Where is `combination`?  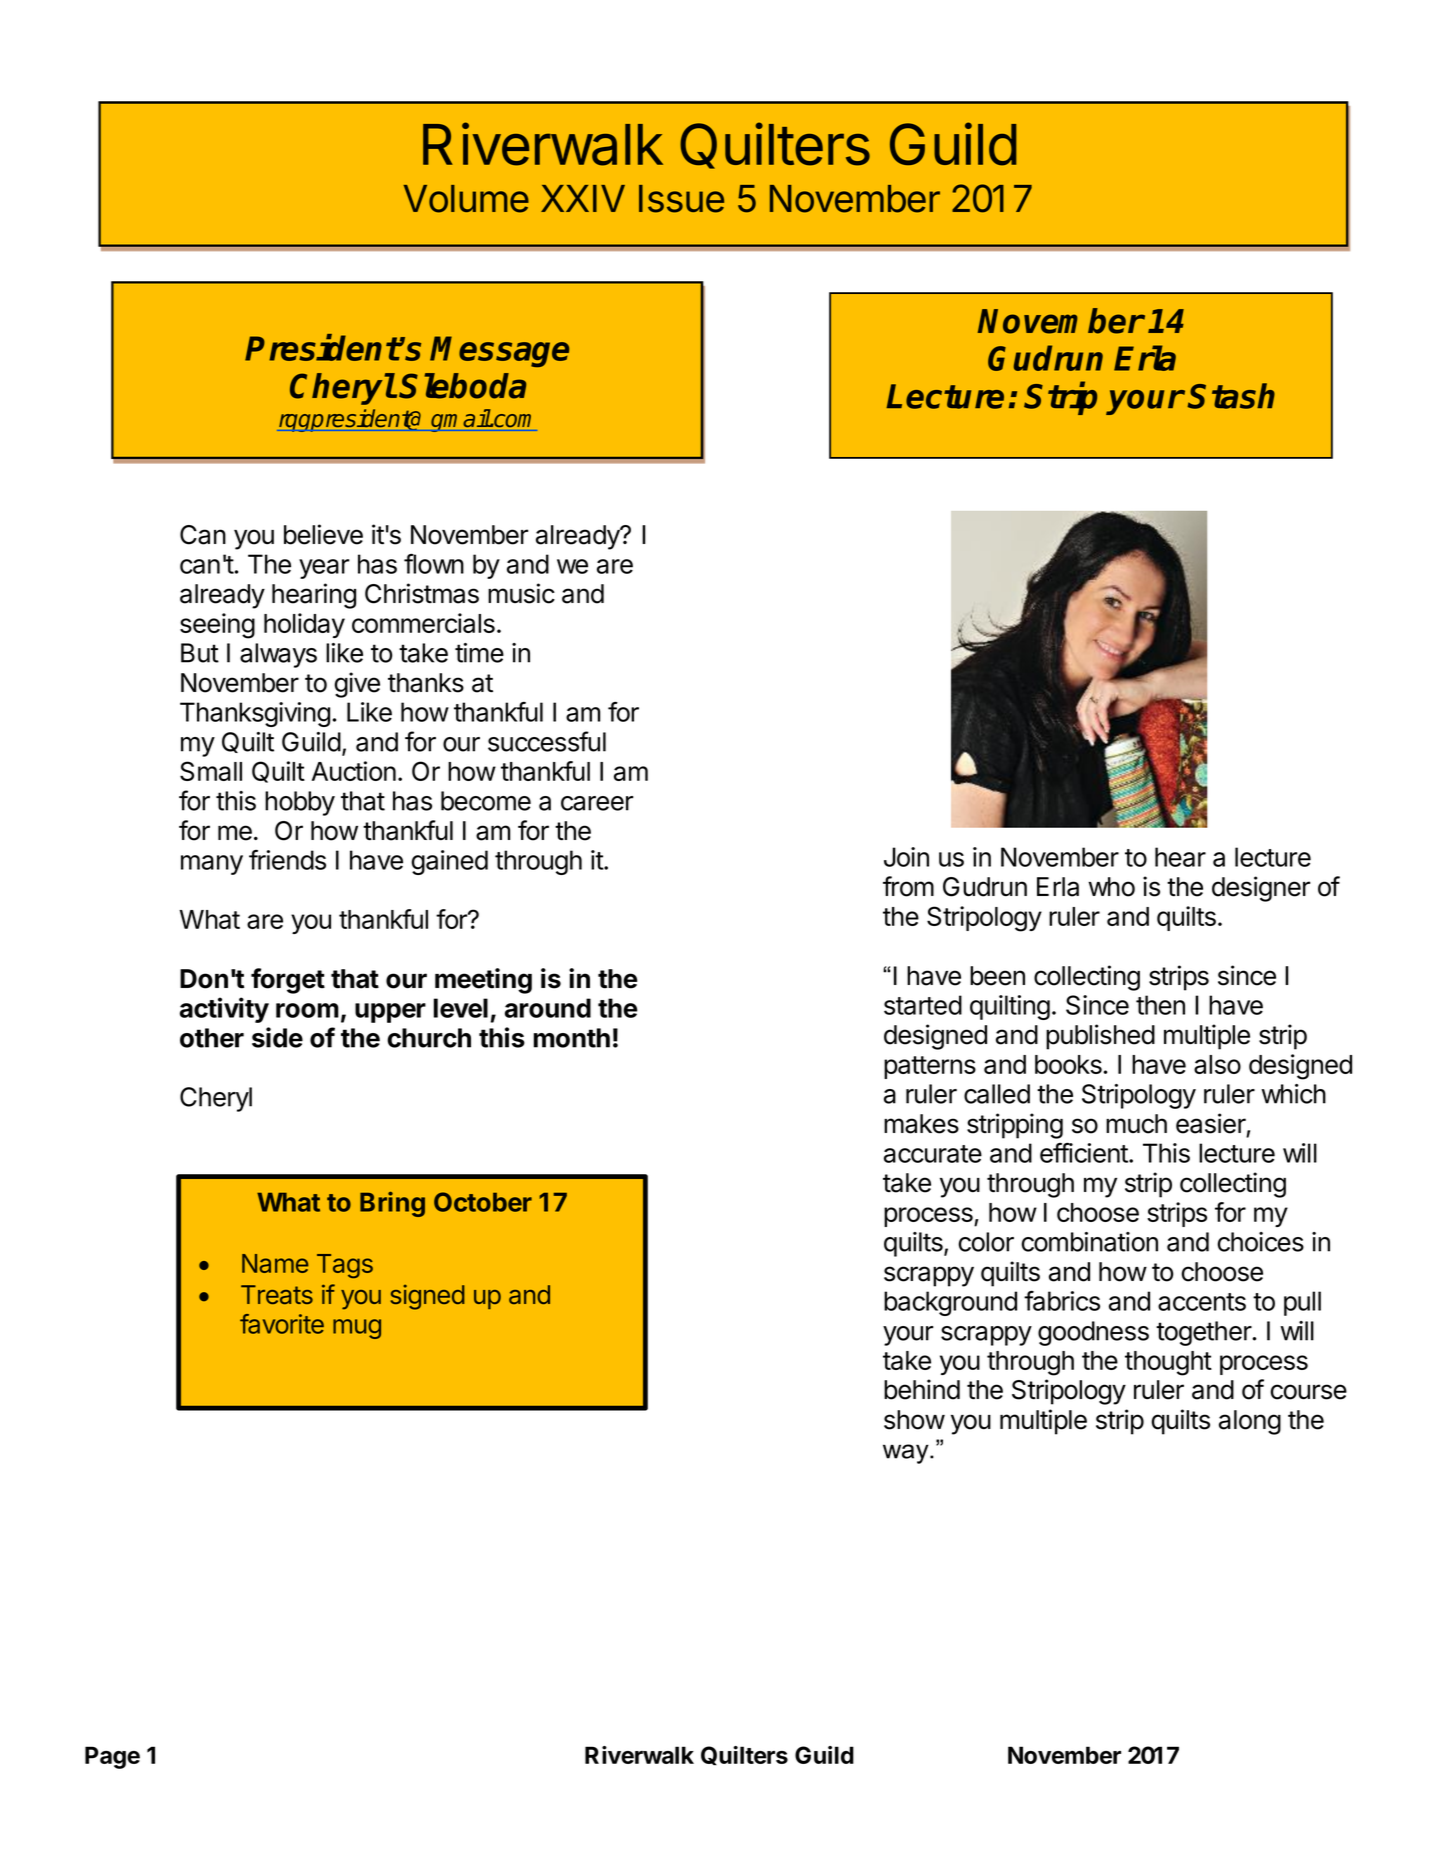
combination is located at coordinates (1089, 1242).
